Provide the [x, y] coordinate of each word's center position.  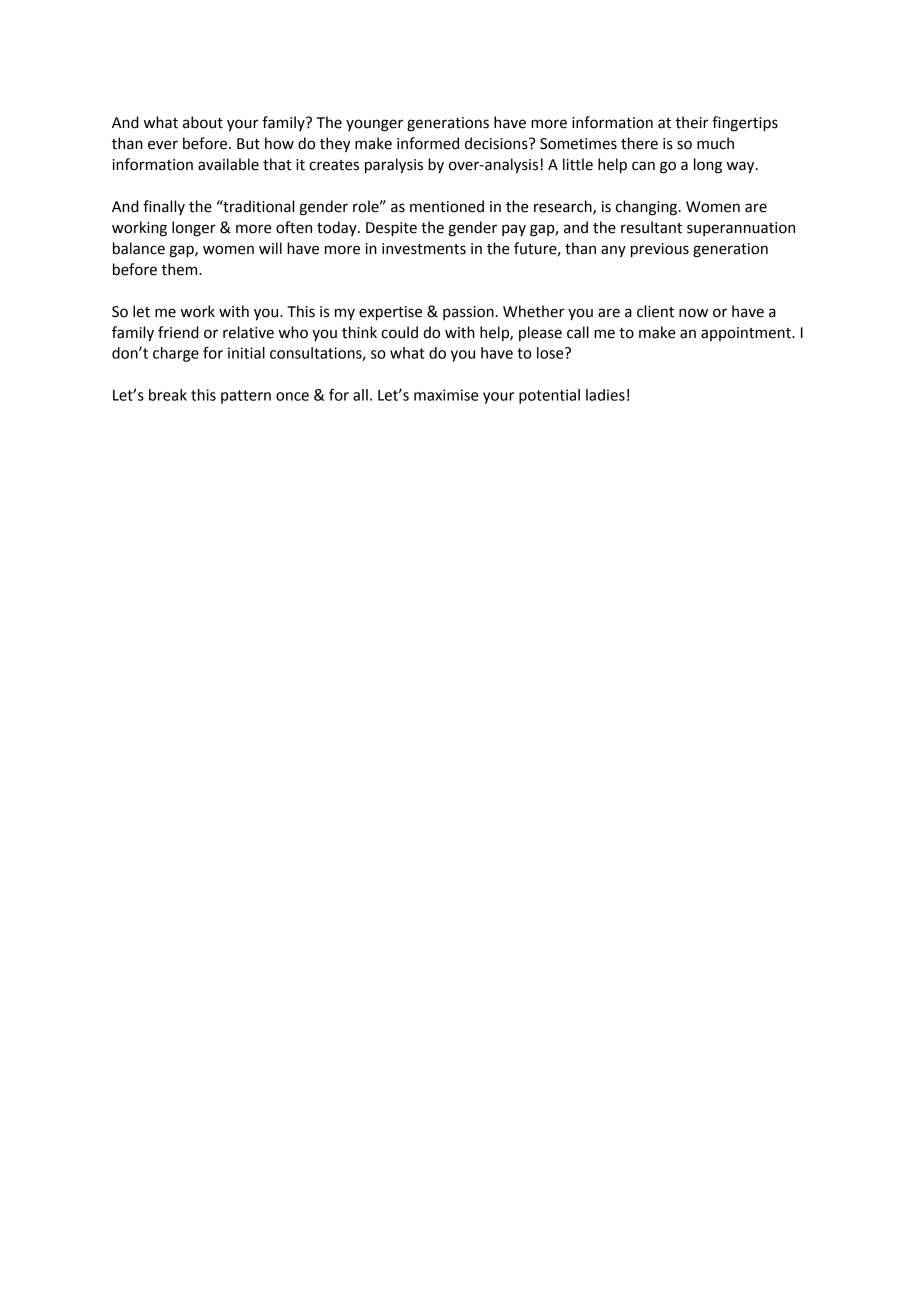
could [399, 332]
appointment [747, 334]
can [643, 166]
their [691, 122]
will [270, 248]
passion [468, 313]
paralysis [394, 166]
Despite [391, 229]
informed [428, 143]
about [203, 122]
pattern [246, 397]
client [655, 311]
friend [178, 332]
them [180, 269]
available [228, 164]
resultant [651, 227]
